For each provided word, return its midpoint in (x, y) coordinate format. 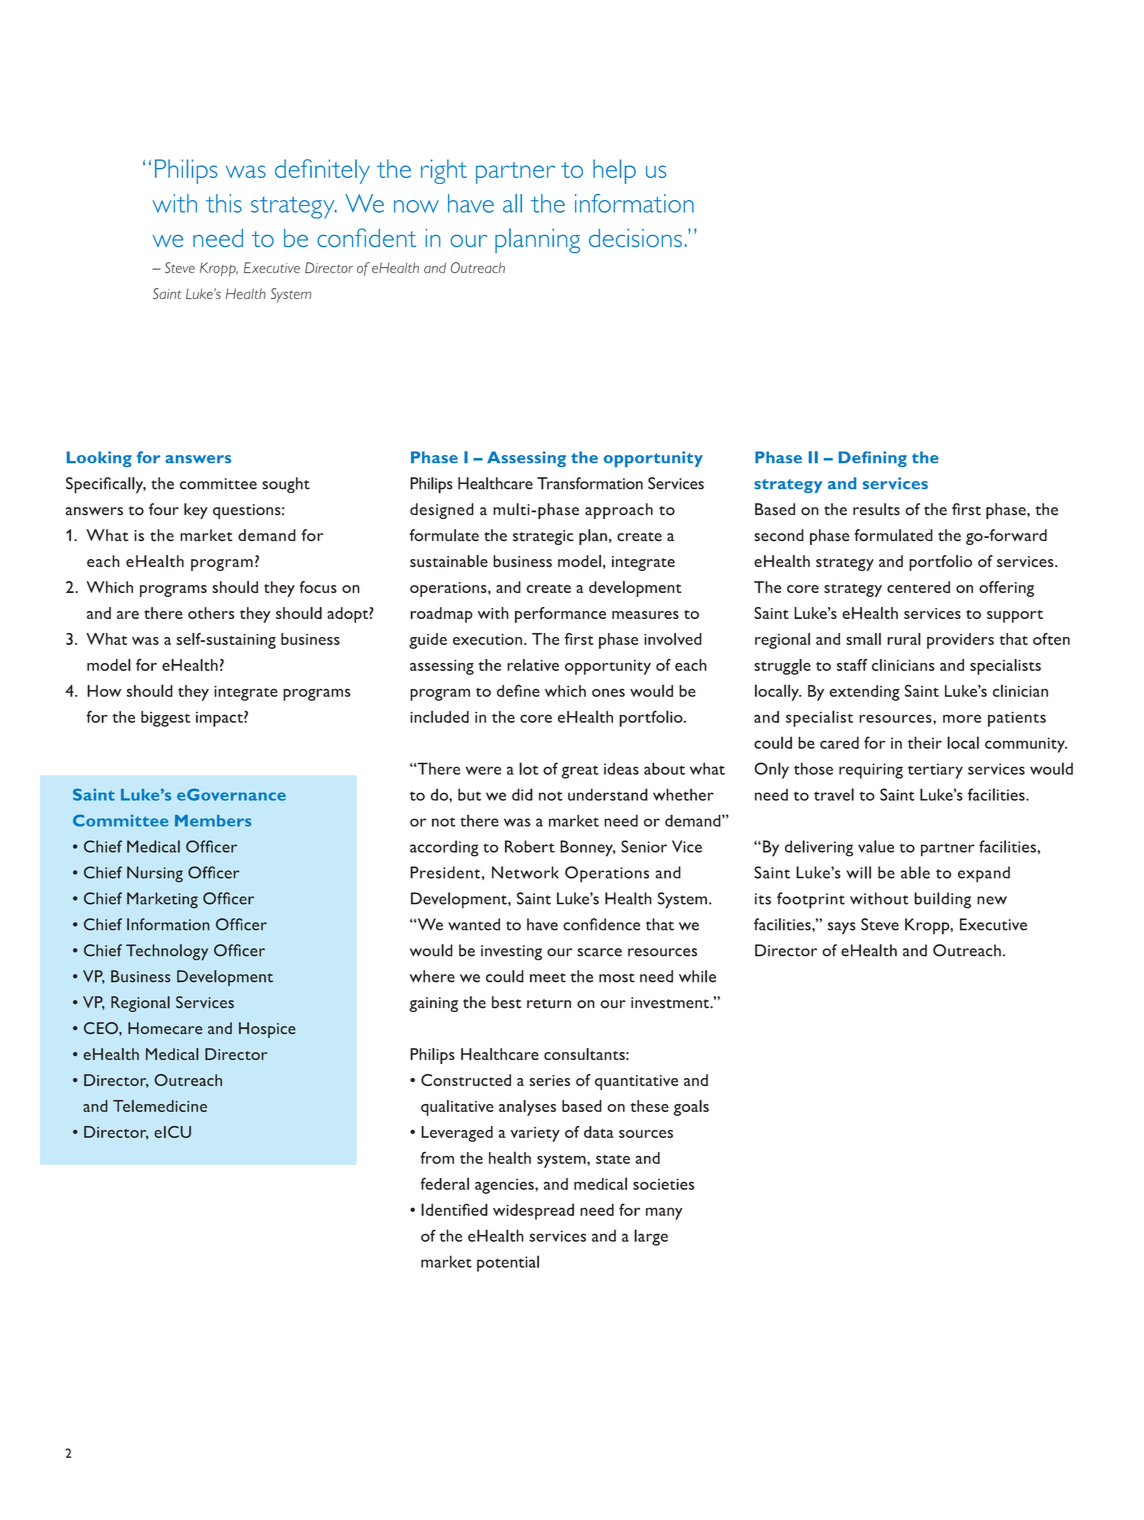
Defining (873, 459)
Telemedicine (160, 1106)
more (962, 718)
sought (286, 485)
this (224, 203)
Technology (167, 952)
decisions (635, 238)
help (614, 171)
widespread (533, 1211)
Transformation (590, 483)
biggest (166, 719)
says (842, 928)
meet (548, 978)
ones (608, 692)
